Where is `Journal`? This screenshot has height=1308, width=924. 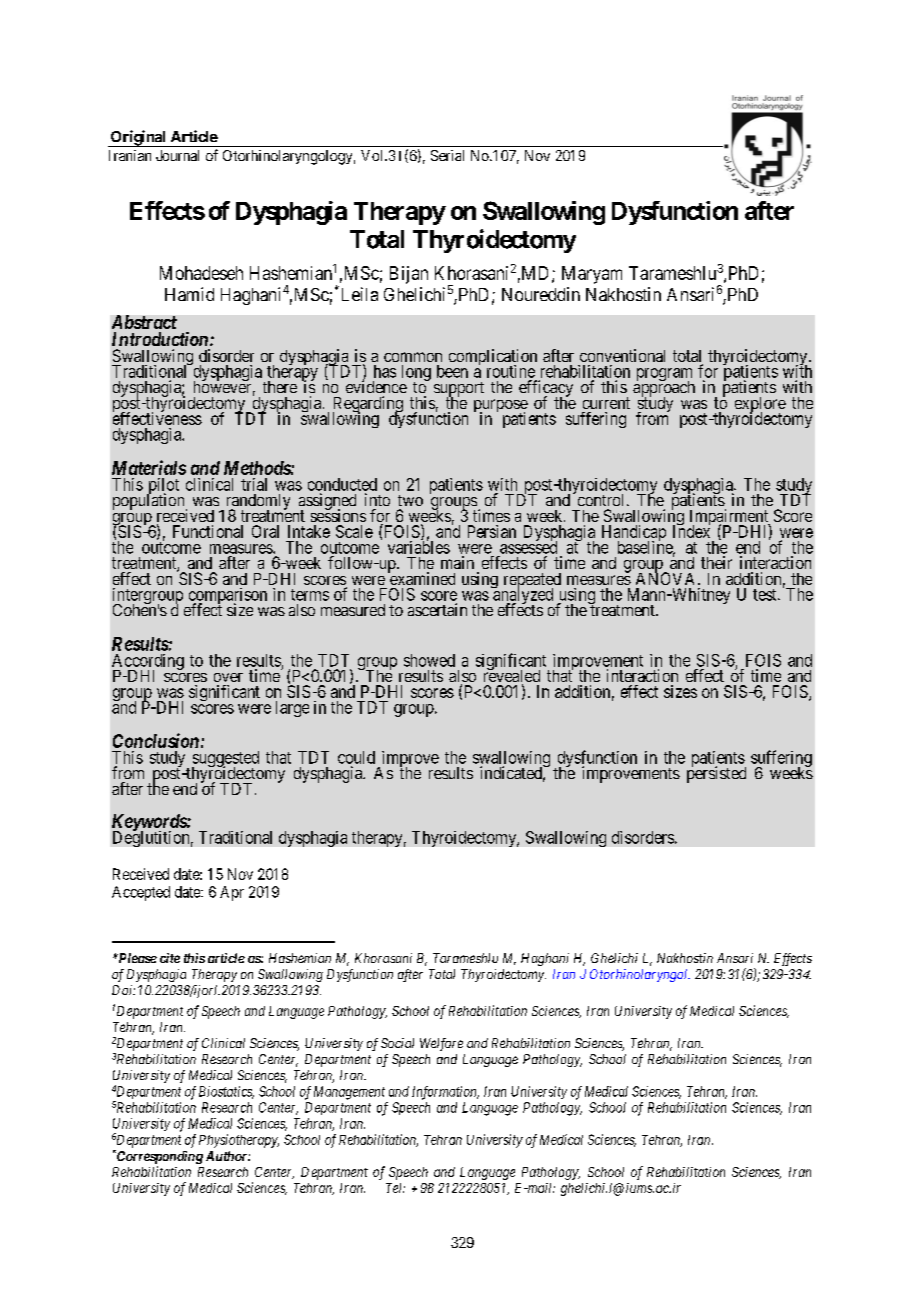 Journal is located at coordinates (177, 155).
